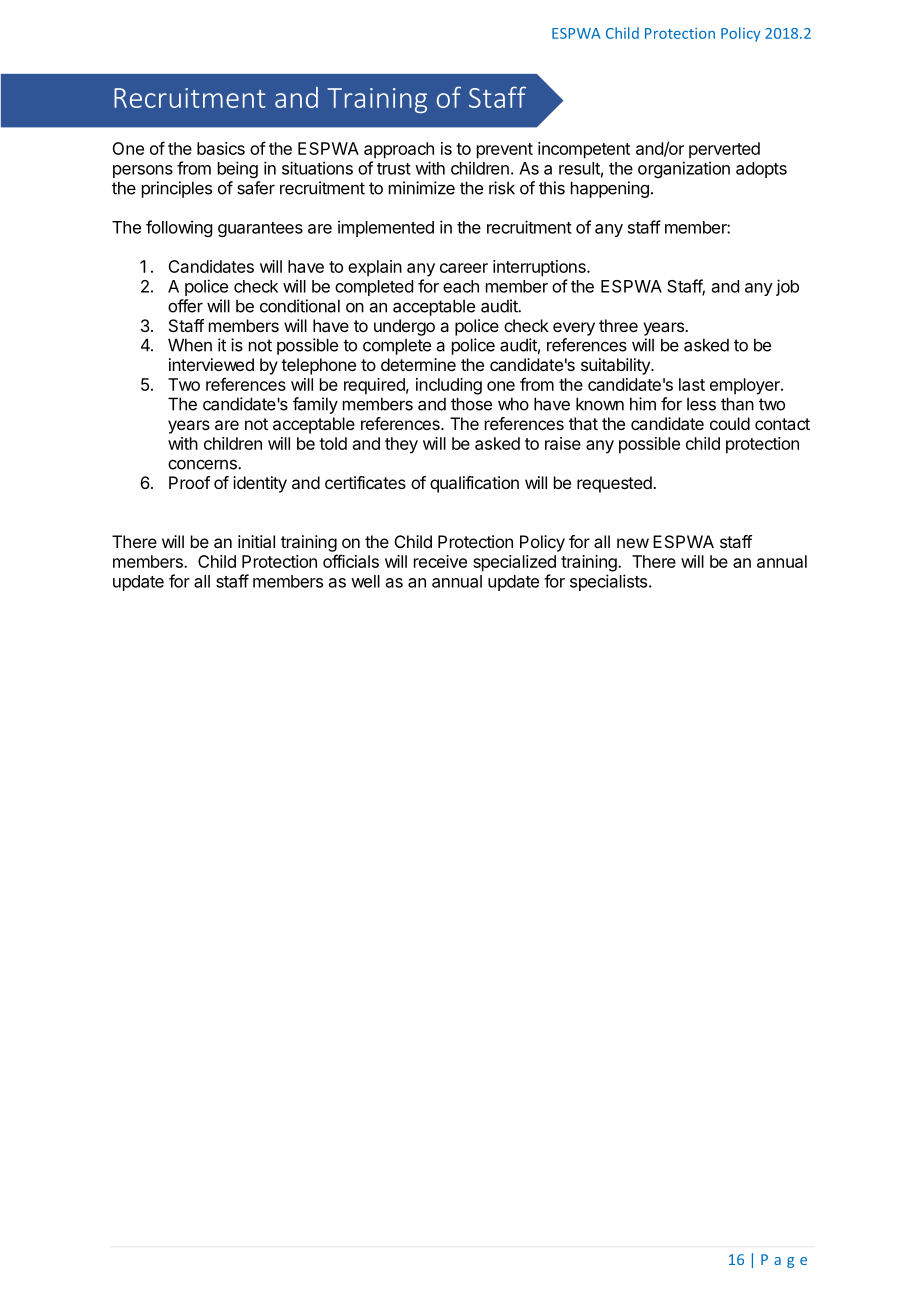 The width and height of the image is (924, 1308). I want to click on organization, so click(684, 169).
